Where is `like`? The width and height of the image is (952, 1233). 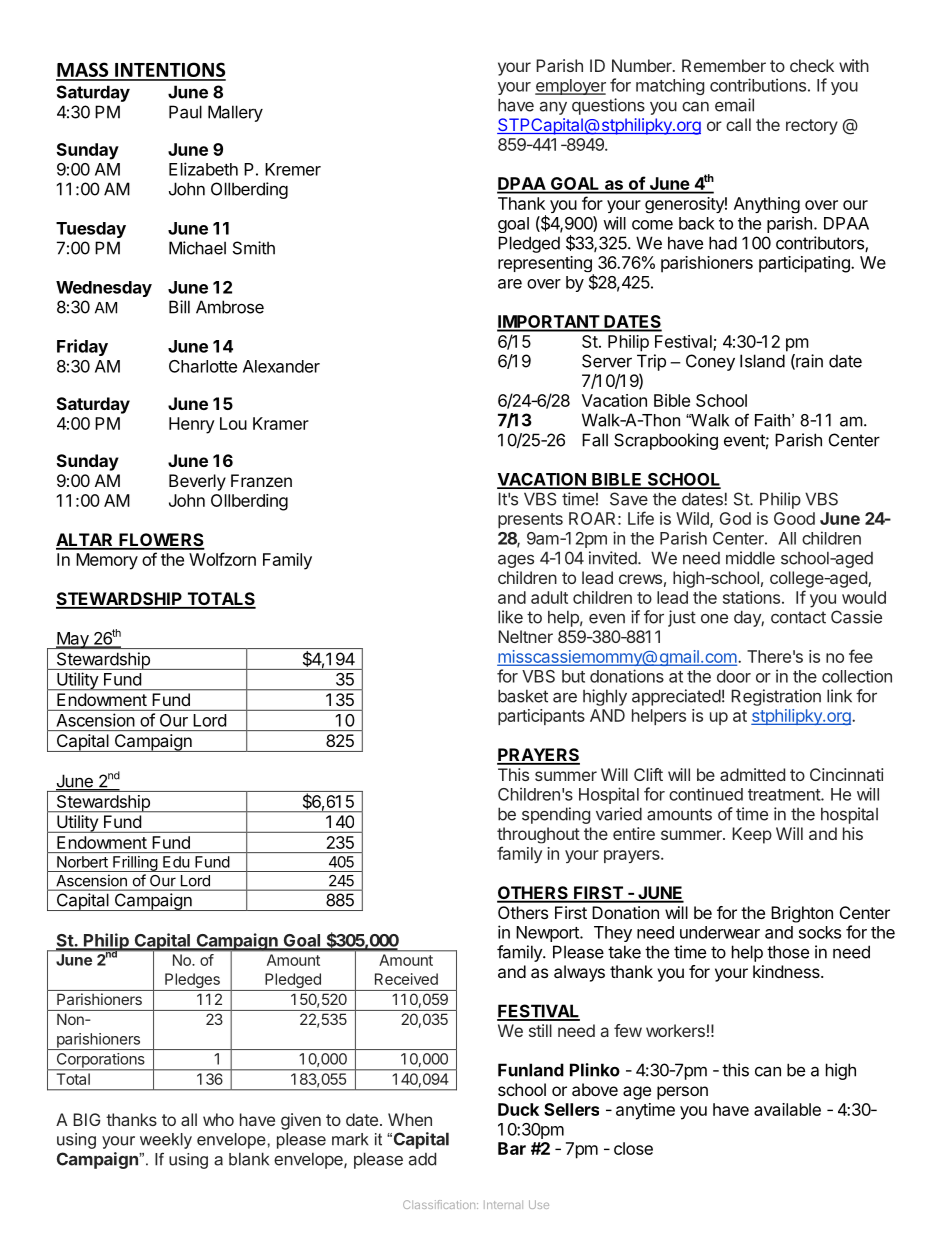
like is located at coordinates (510, 617).
